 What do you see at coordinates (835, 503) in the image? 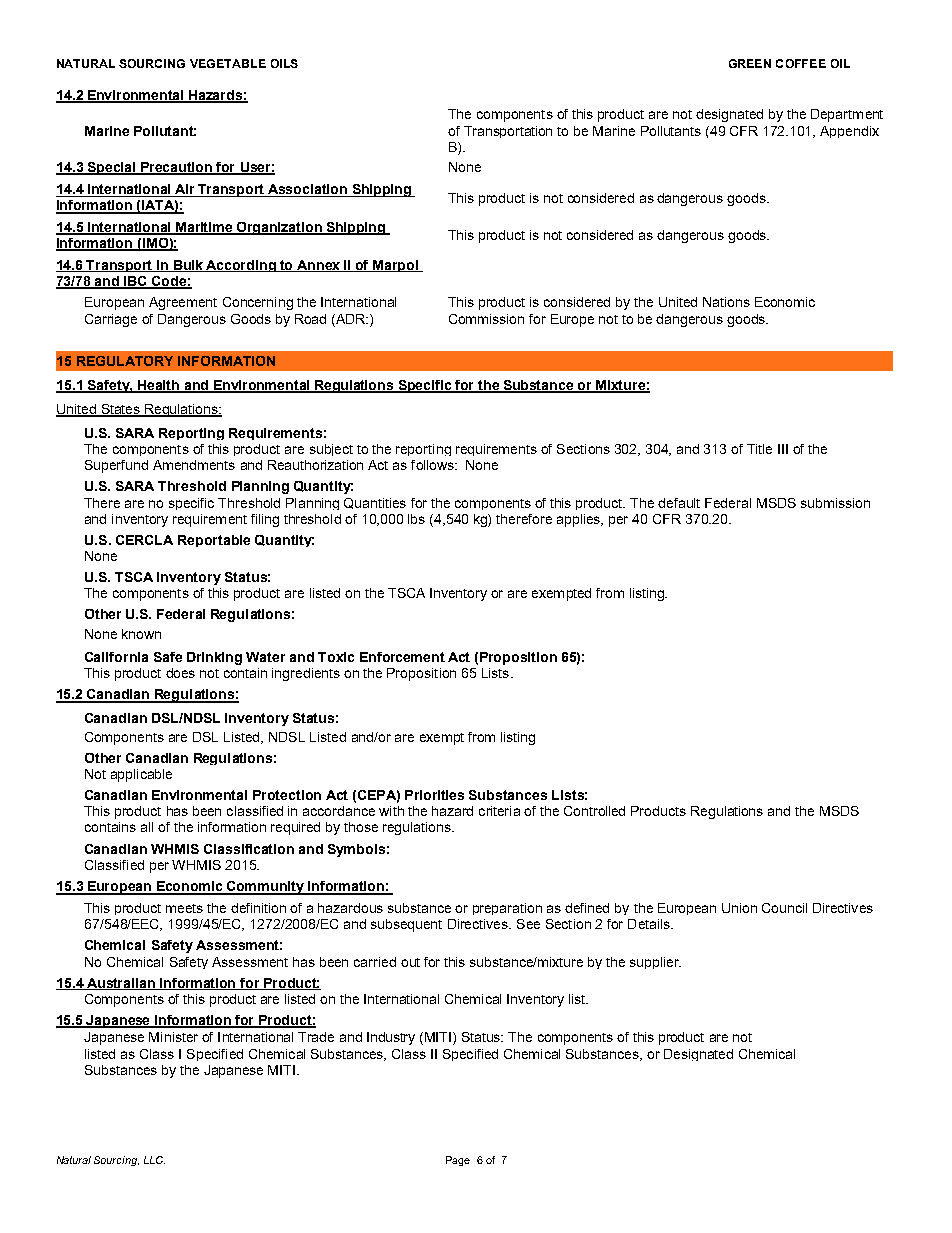
I see `submission` at bounding box center [835, 503].
